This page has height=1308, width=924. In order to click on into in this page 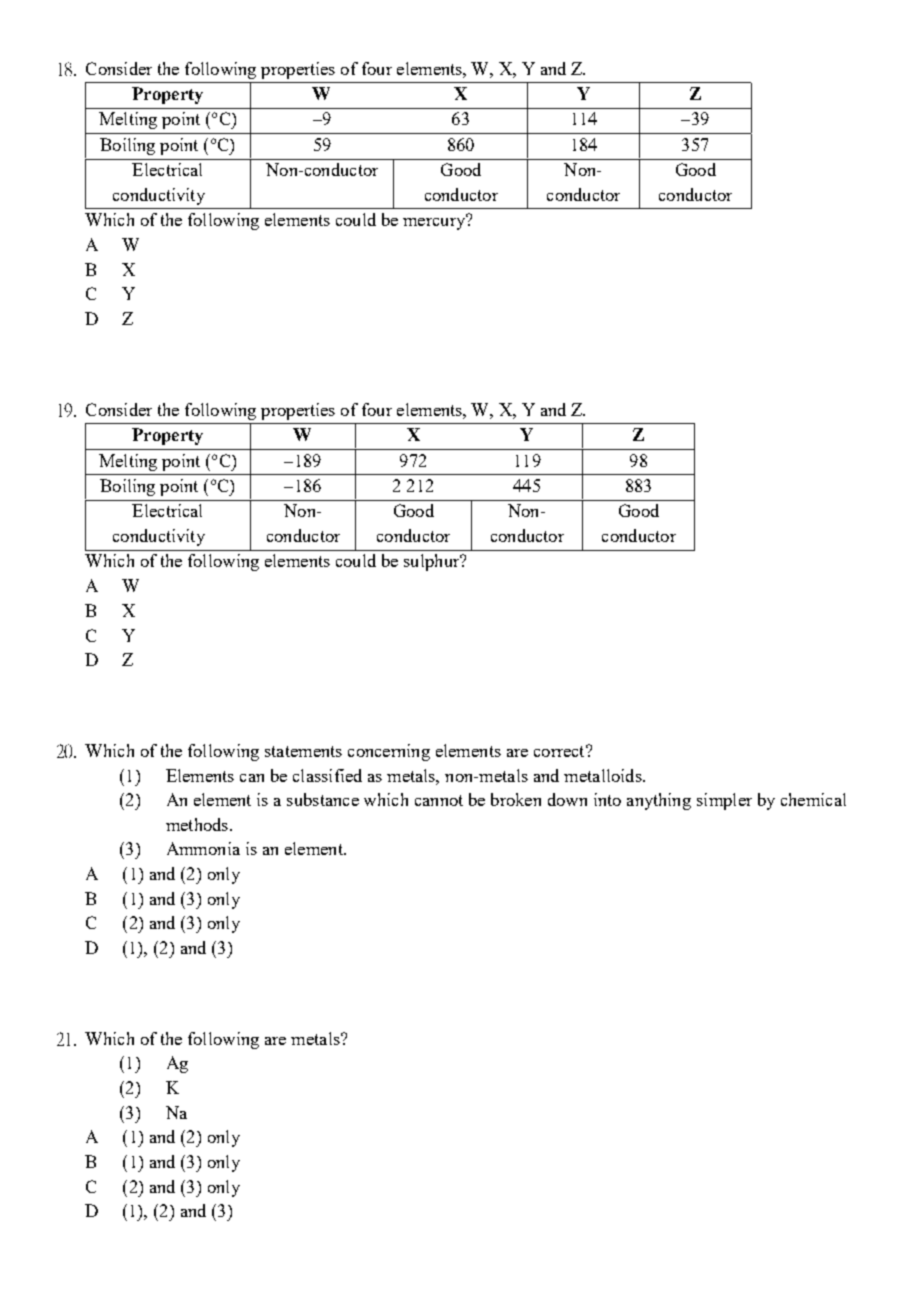, I will do `click(607, 799)`.
